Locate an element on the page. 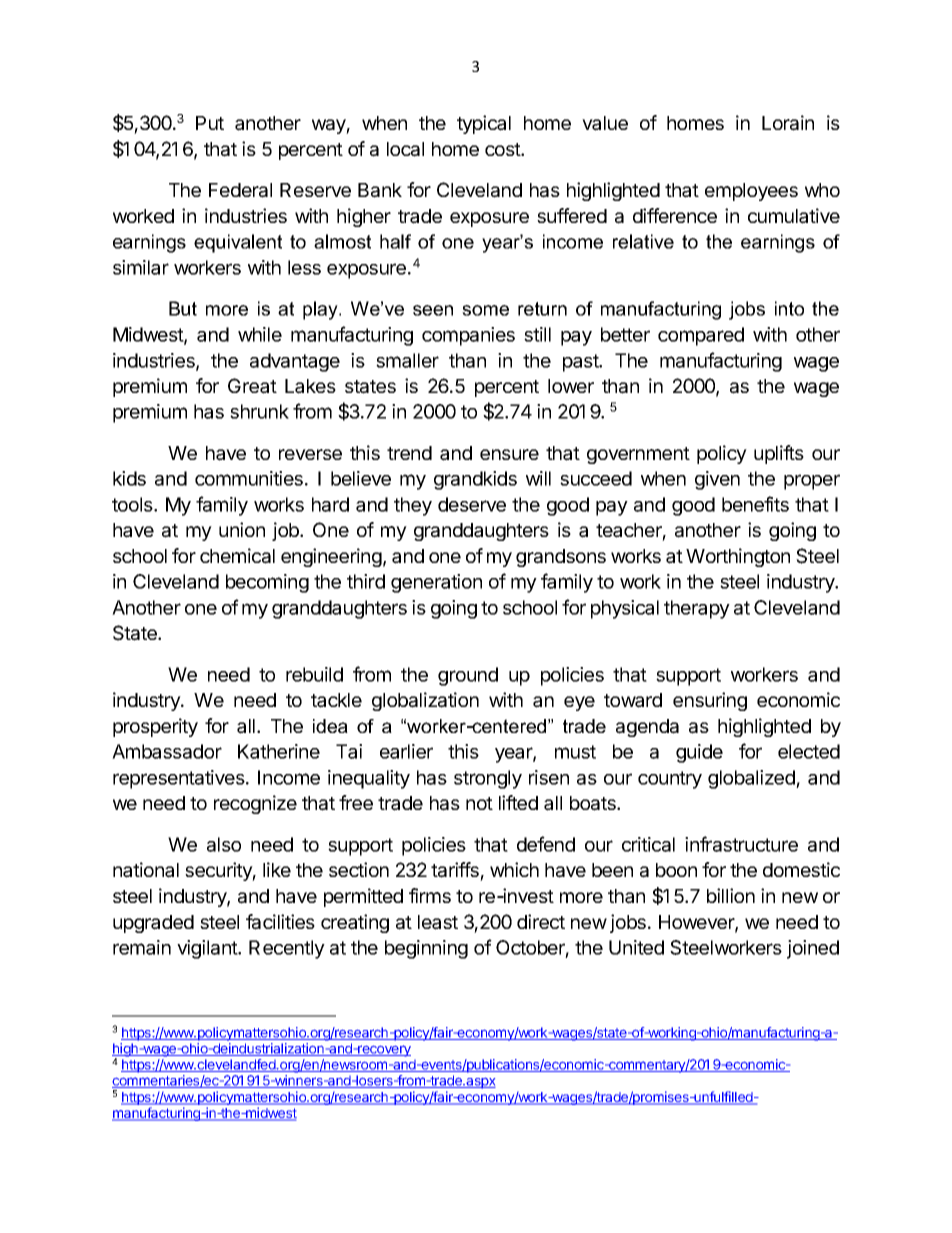 The width and height of the image is (952, 1233). uplifts is located at coordinates (779, 454).
